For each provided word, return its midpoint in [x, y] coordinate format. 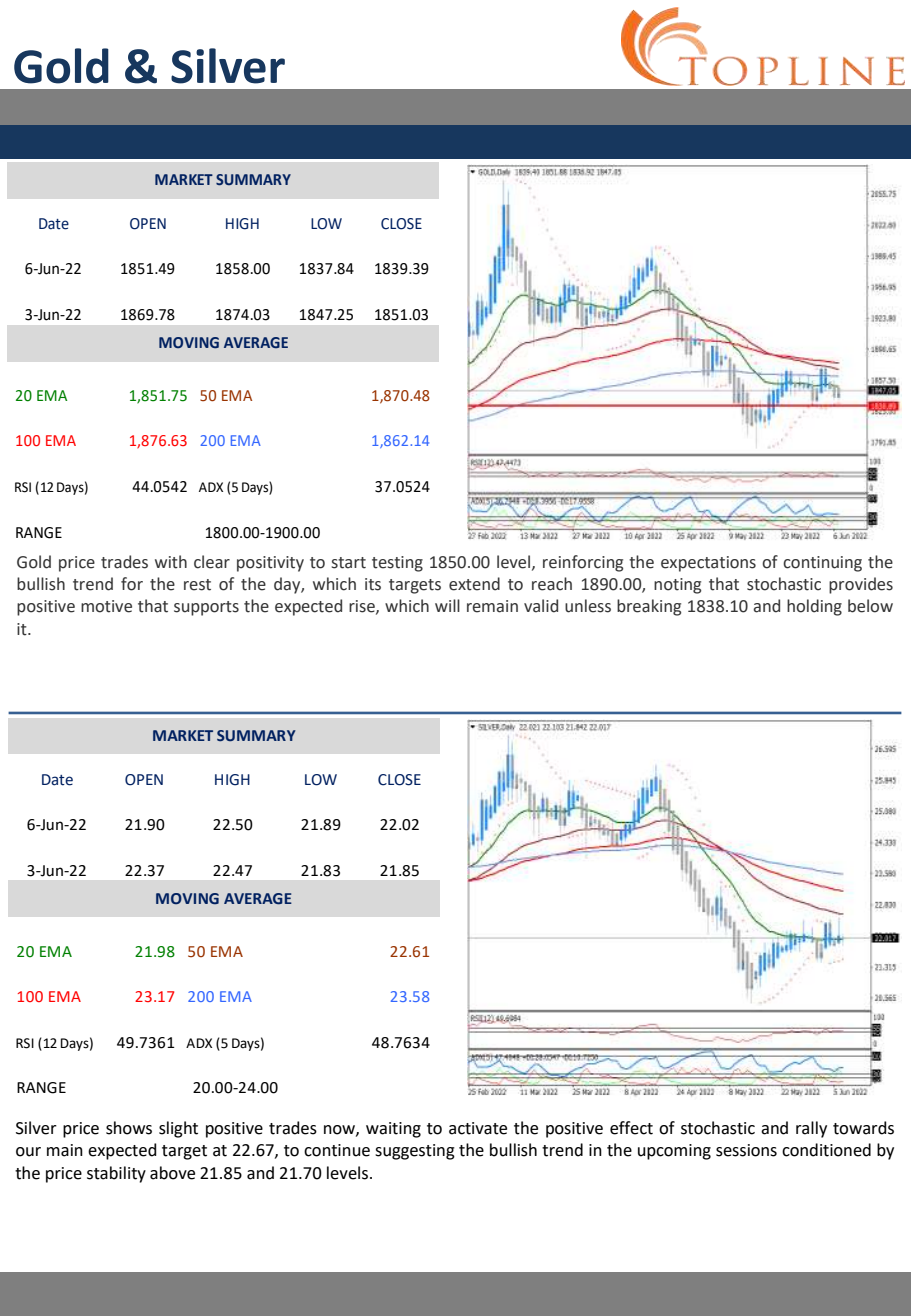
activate [478, 1128]
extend [474, 584]
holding [814, 607]
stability [116, 1174]
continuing [822, 564]
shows [129, 1128]
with [171, 562]
